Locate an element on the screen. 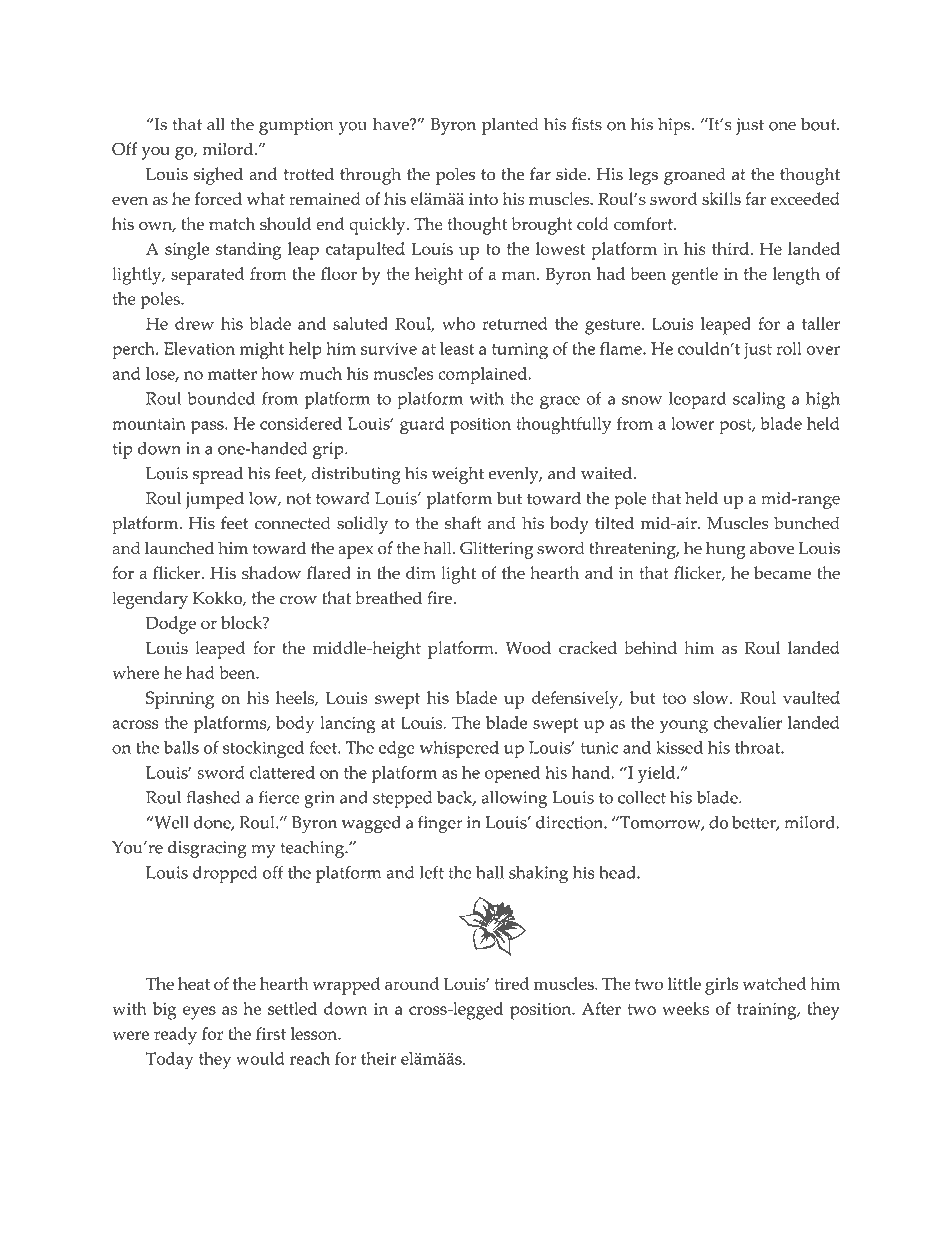  flashed is located at coordinates (214, 797).
